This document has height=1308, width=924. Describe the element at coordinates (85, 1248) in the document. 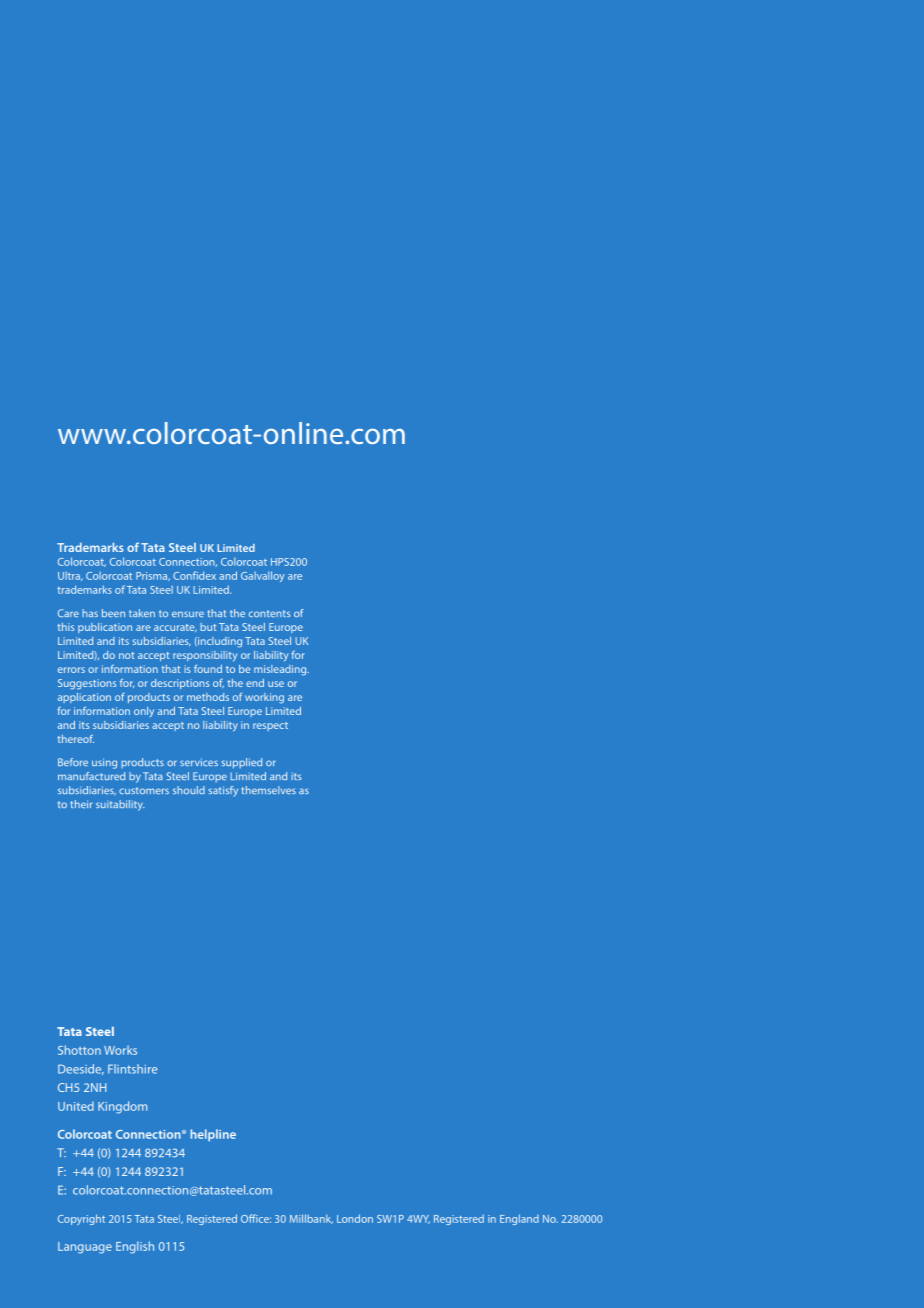

I see `Language` at that location.
